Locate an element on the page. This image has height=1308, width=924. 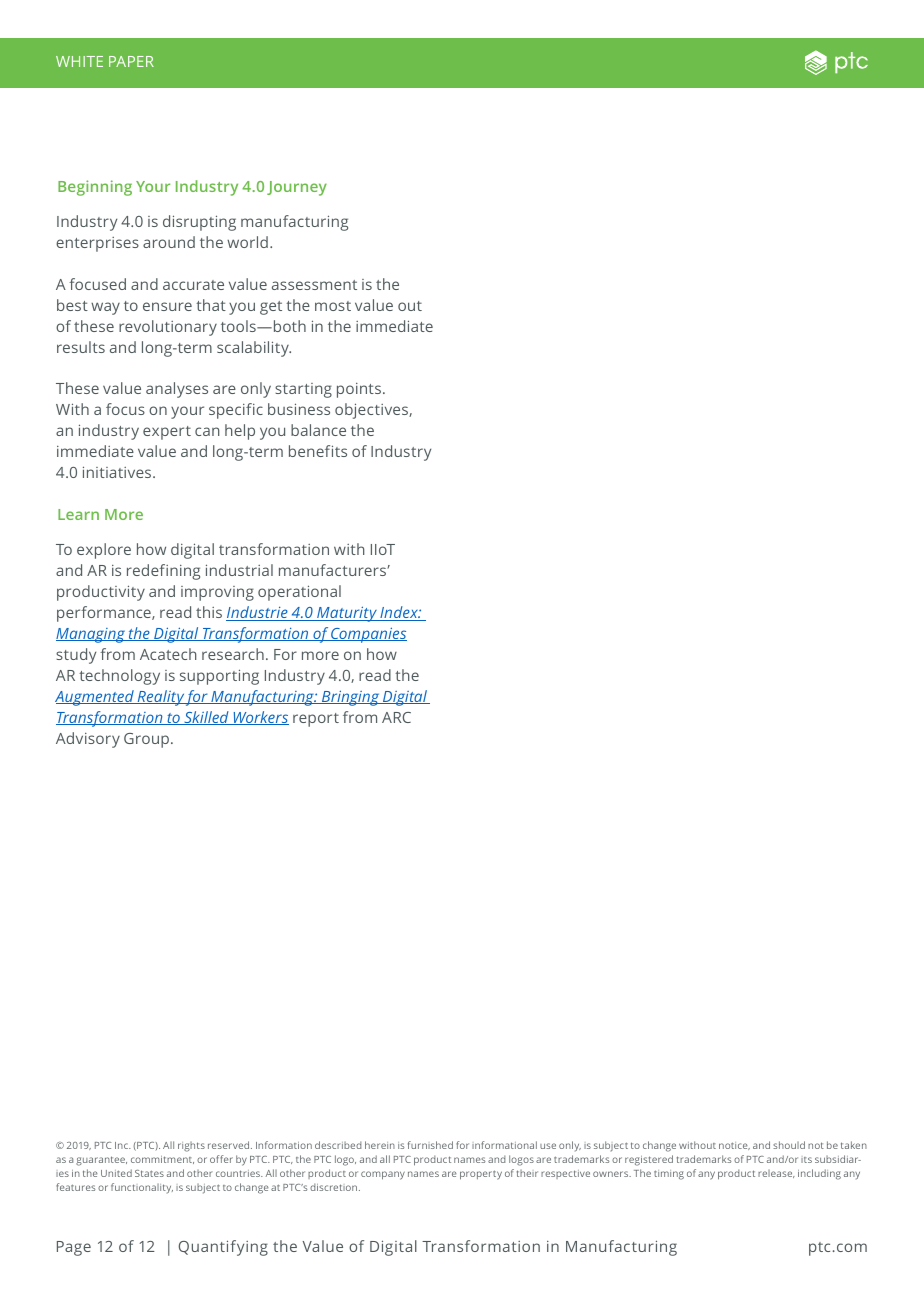
Journey is located at coordinates (297, 188).
